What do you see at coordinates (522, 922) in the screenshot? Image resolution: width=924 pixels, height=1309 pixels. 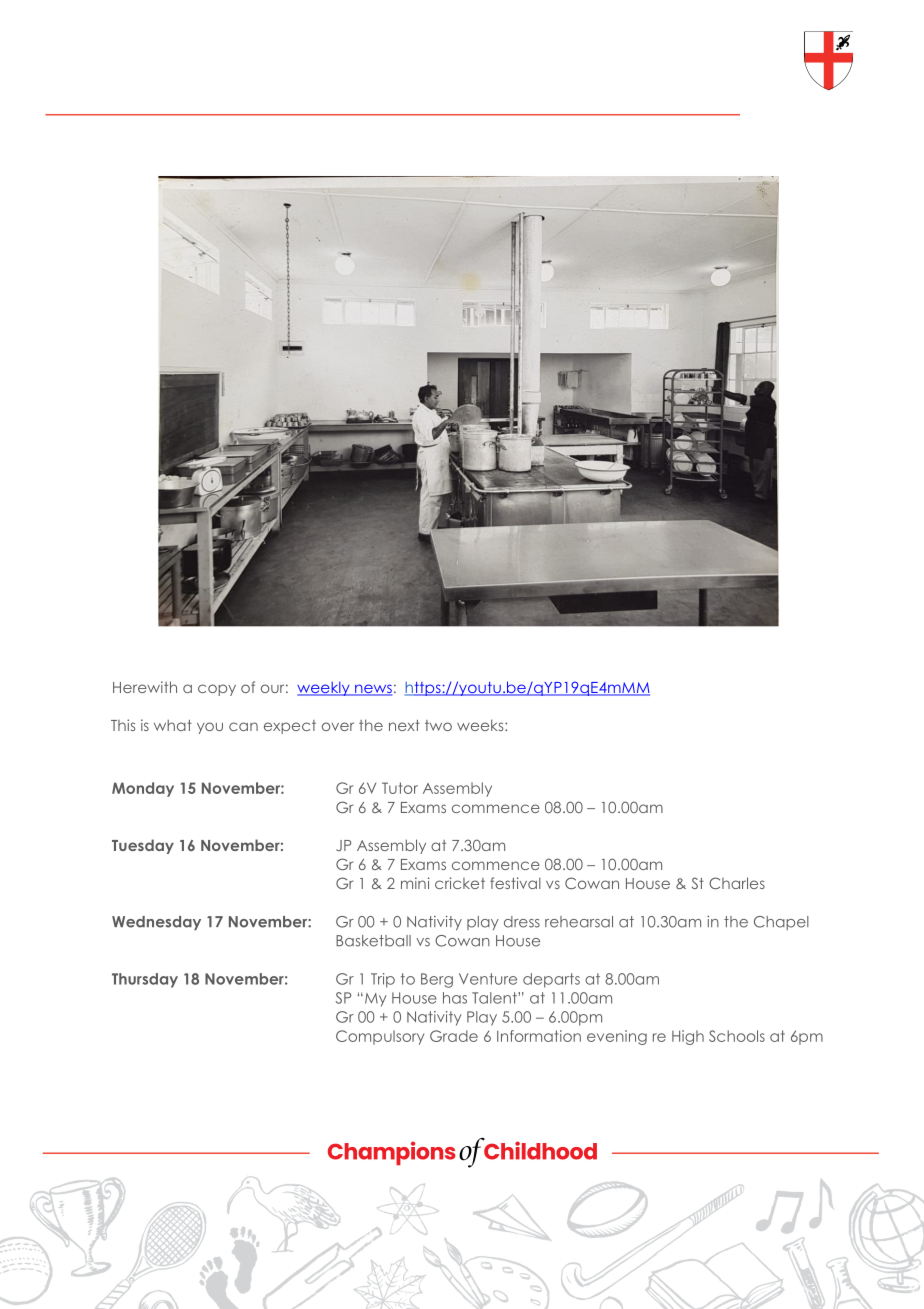 I see `dress` at bounding box center [522, 922].
